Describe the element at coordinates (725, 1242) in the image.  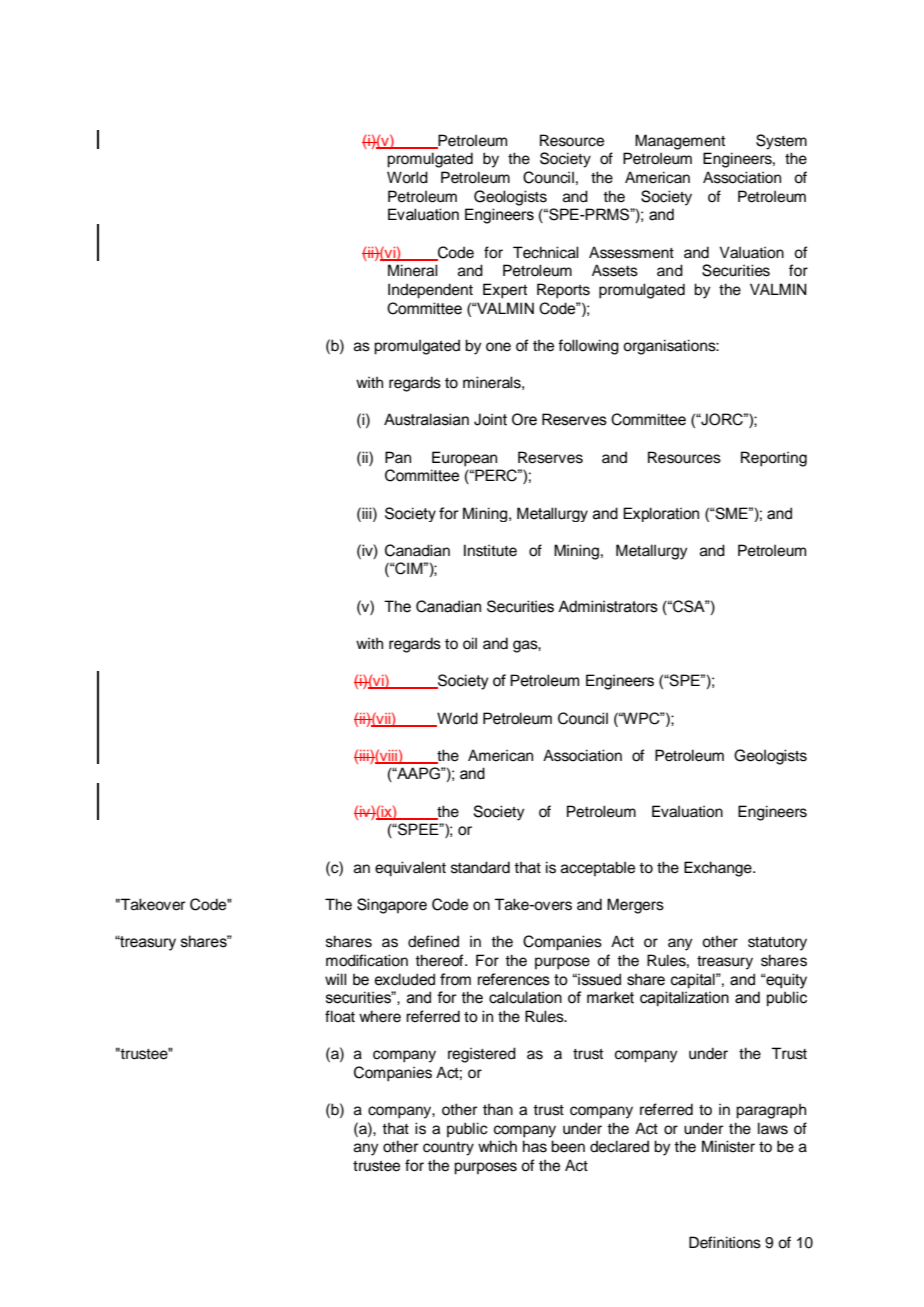
I see `Definitions` at that location.
